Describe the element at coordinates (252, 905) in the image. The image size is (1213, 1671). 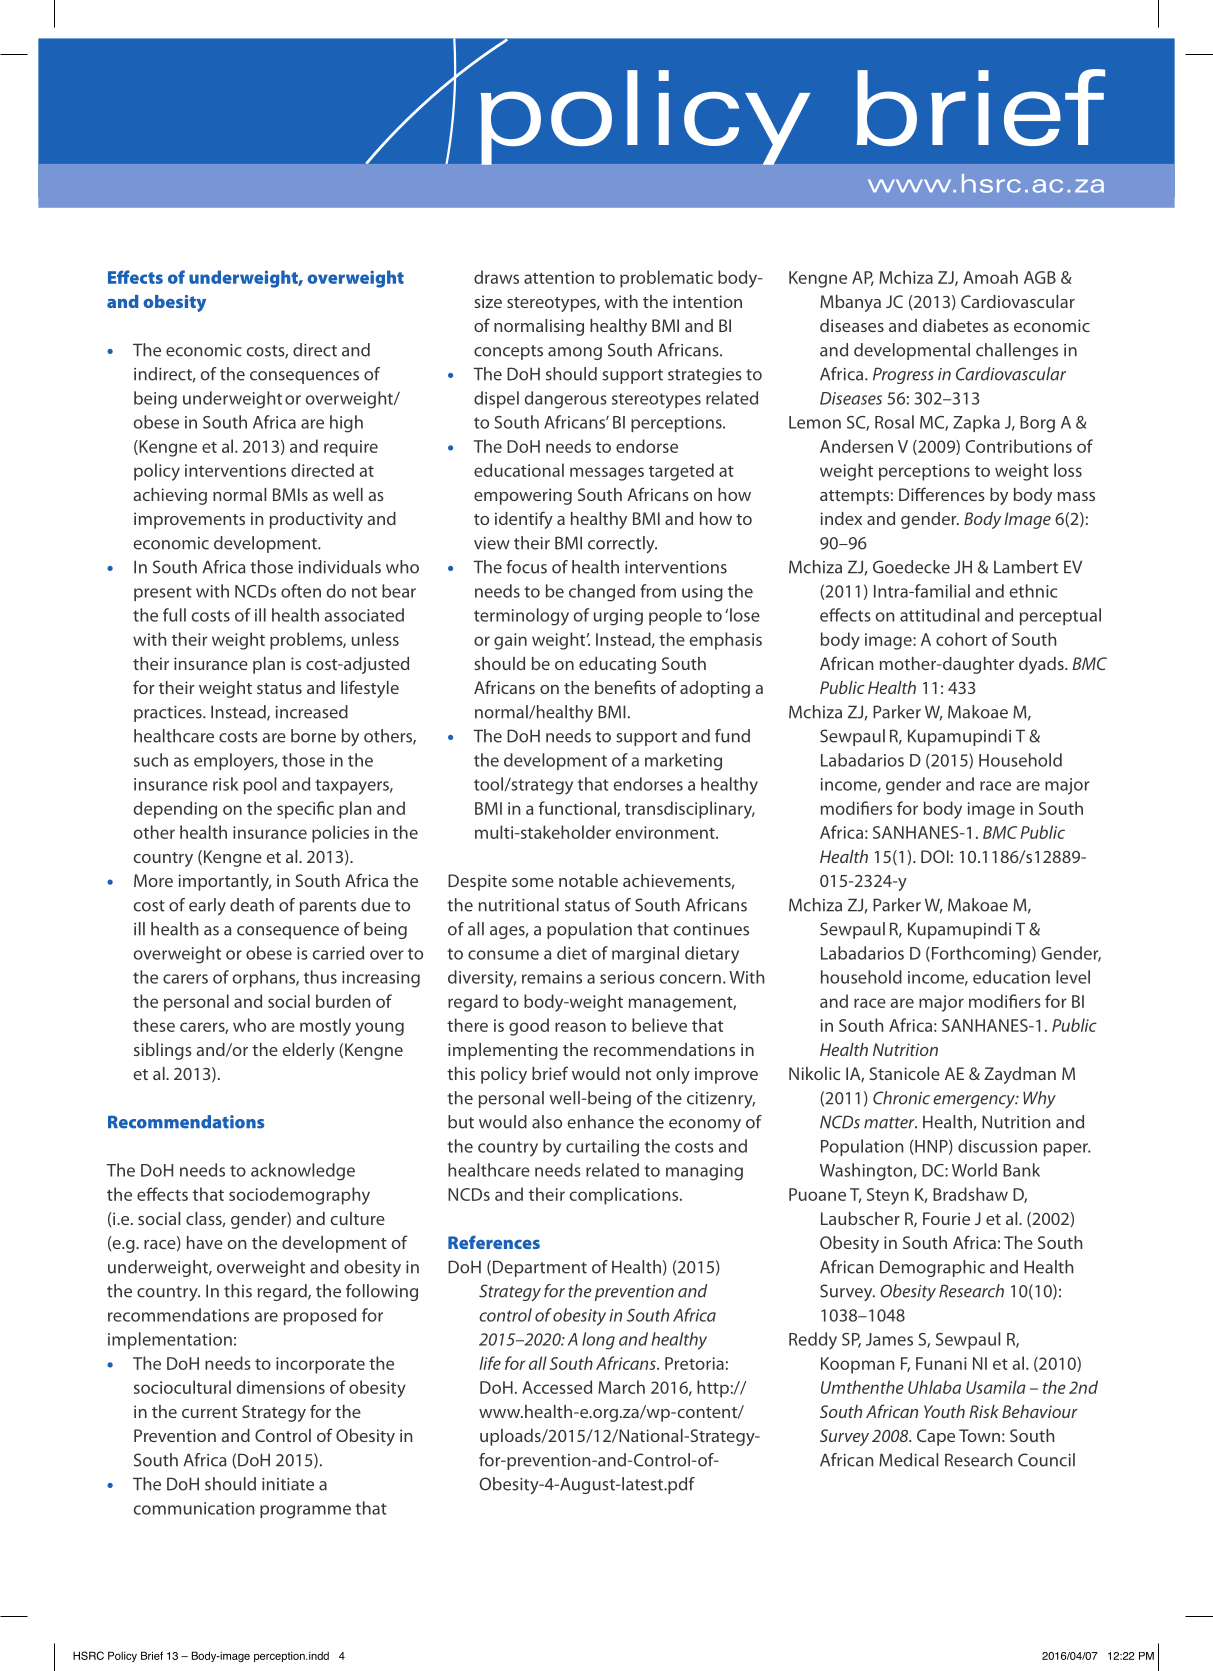
I see `death` at that location.
